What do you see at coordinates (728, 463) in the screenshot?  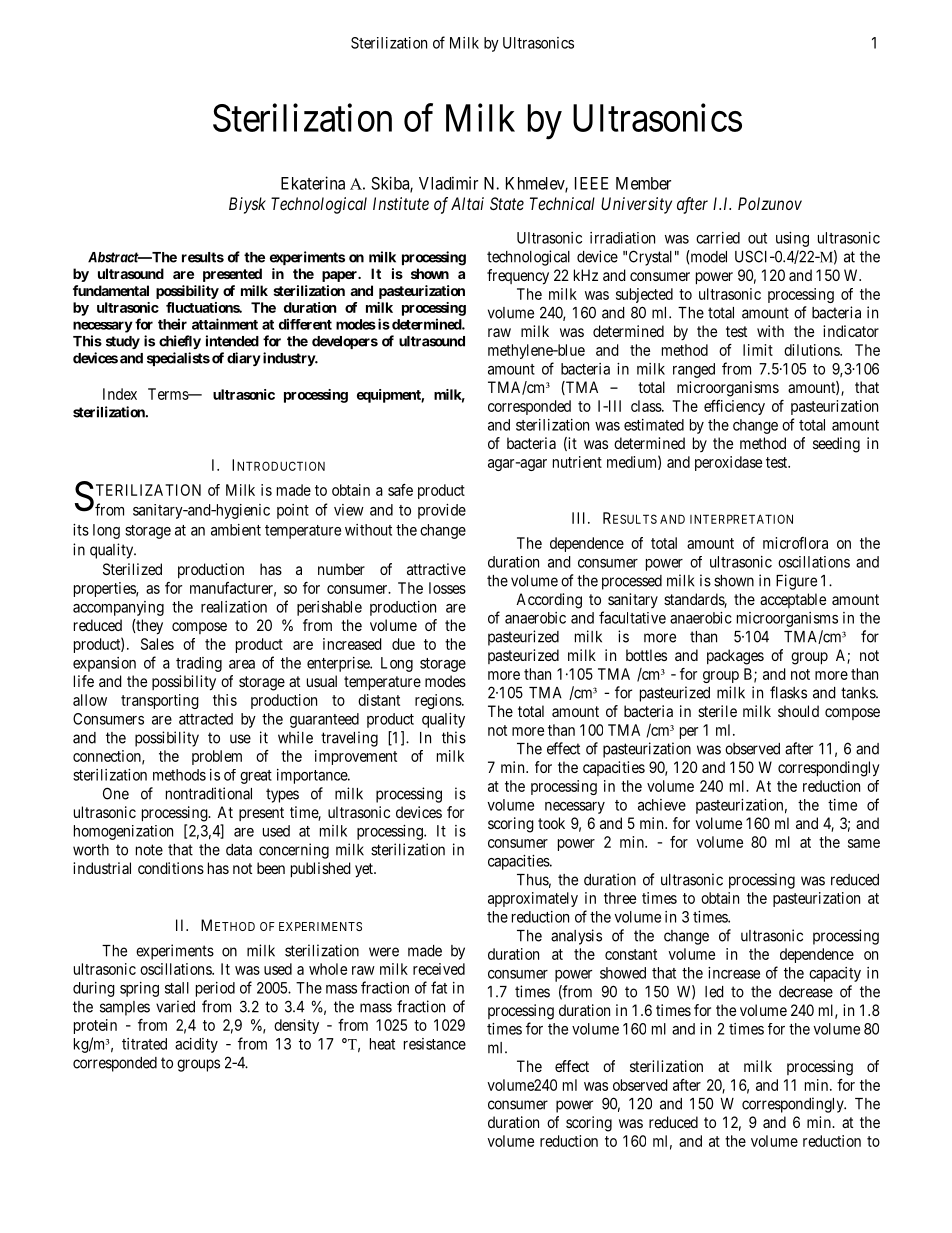 I see `peroxidase` at bounding box center [728, 463].
